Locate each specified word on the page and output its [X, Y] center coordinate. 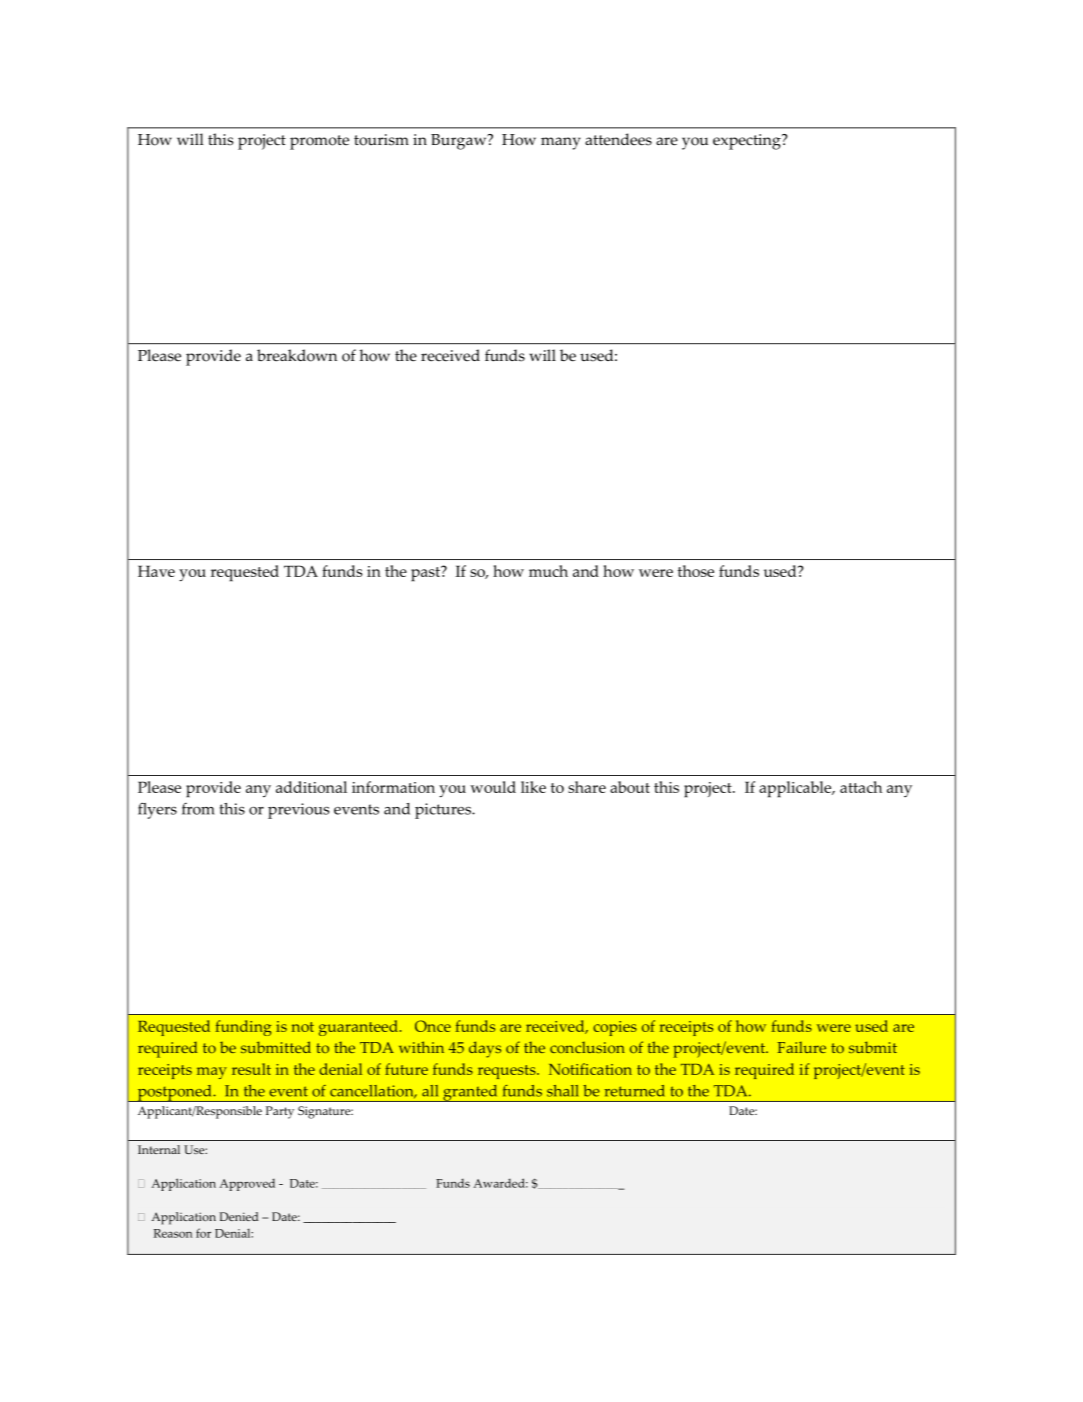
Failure [801, 1047]
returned [634, 1091]
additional [311, 787]
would [493, 787]
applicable [796, 789]
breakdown [297, 355]
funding [244, 1028]
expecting [748, 142]
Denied [238, 1216]
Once [433, 1026]
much [548, 571]
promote [319, 142]
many [561, 143]
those [696, 571]
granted [470, 1093]
